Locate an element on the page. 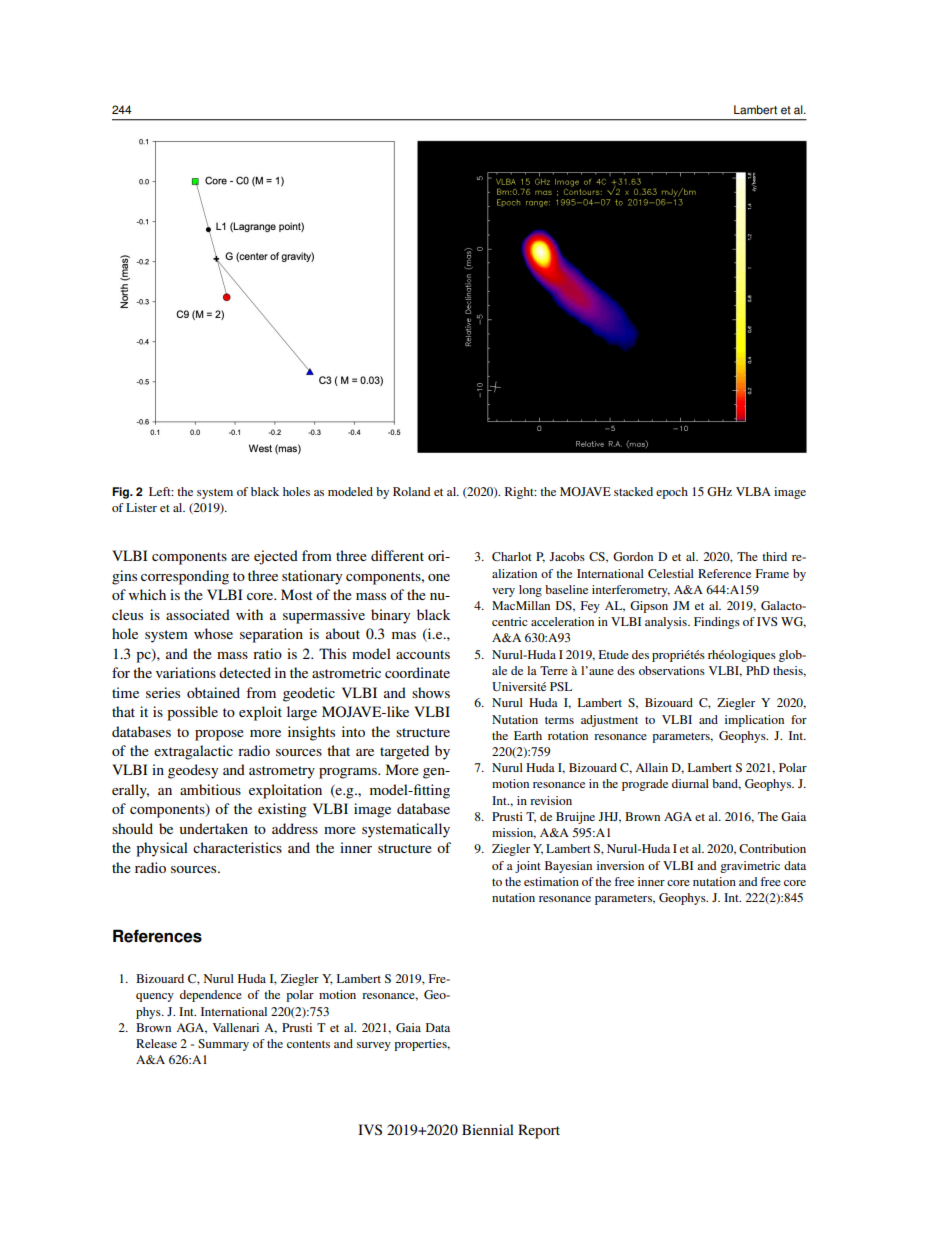 The width and height of the document is (952, 1233). Summary is located at coordinates (223, 1045).
